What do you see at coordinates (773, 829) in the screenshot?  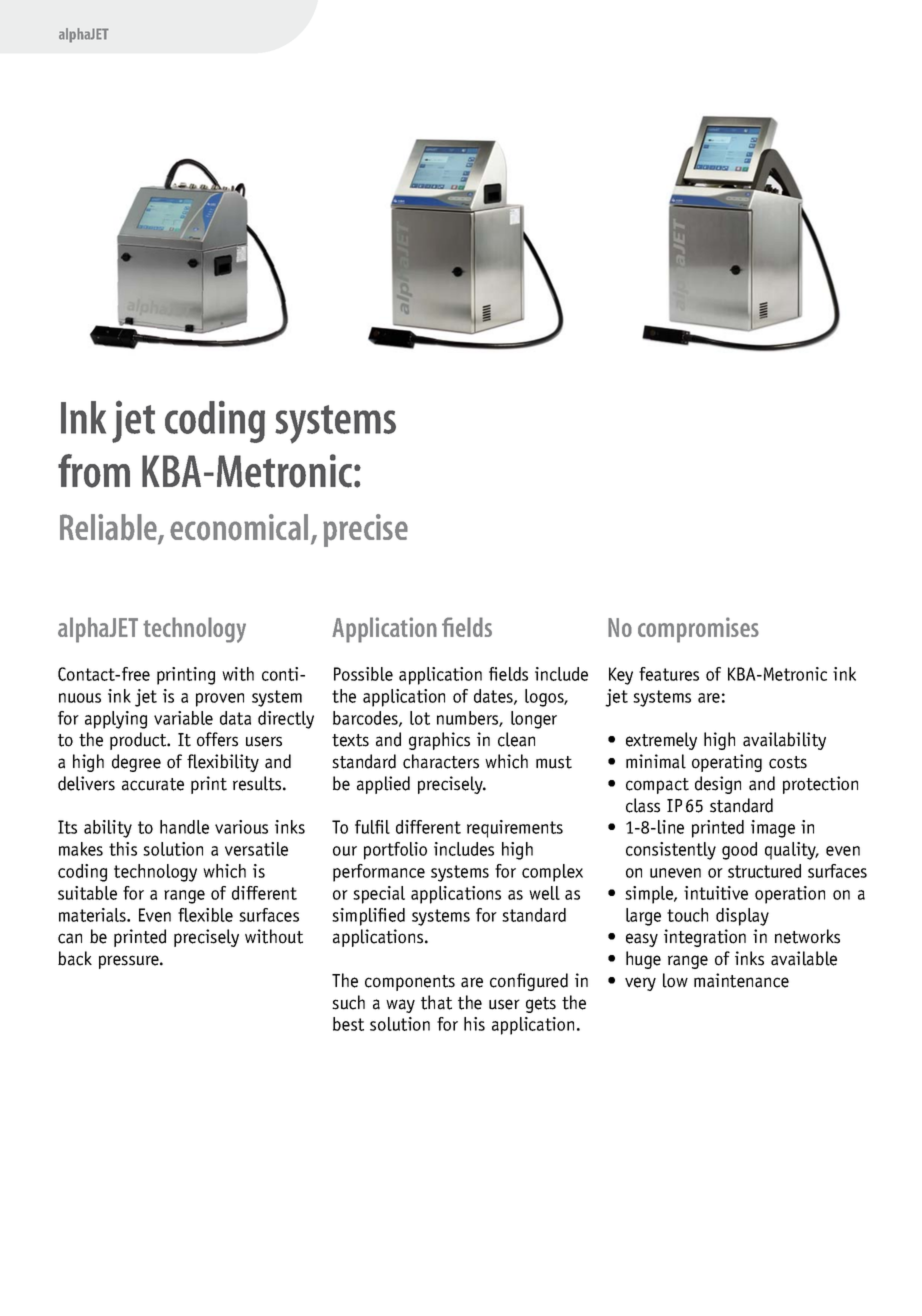 I see `image` at bounding box center [773, 829].
